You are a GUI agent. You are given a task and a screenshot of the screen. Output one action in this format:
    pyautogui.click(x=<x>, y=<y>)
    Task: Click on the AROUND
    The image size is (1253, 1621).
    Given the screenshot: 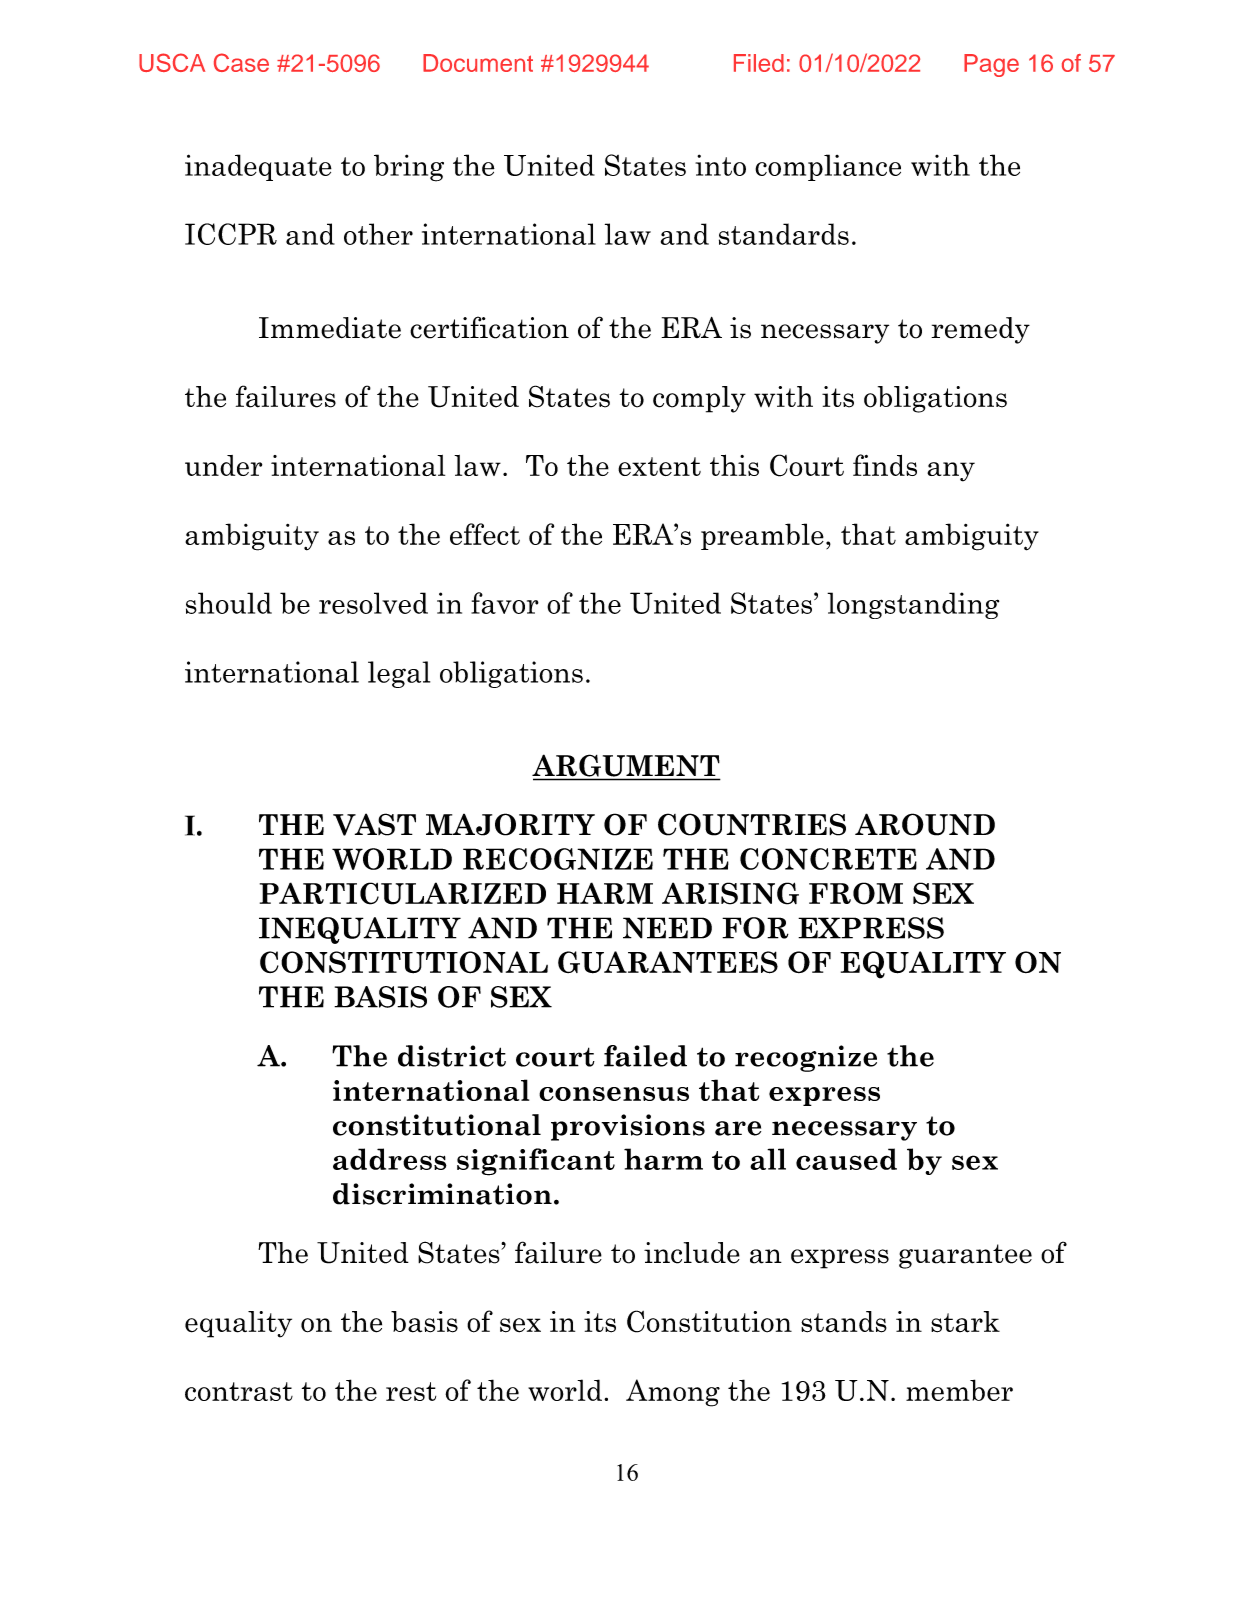 What is the action you would take?
    pyautogui.click(x=925, y=824)
